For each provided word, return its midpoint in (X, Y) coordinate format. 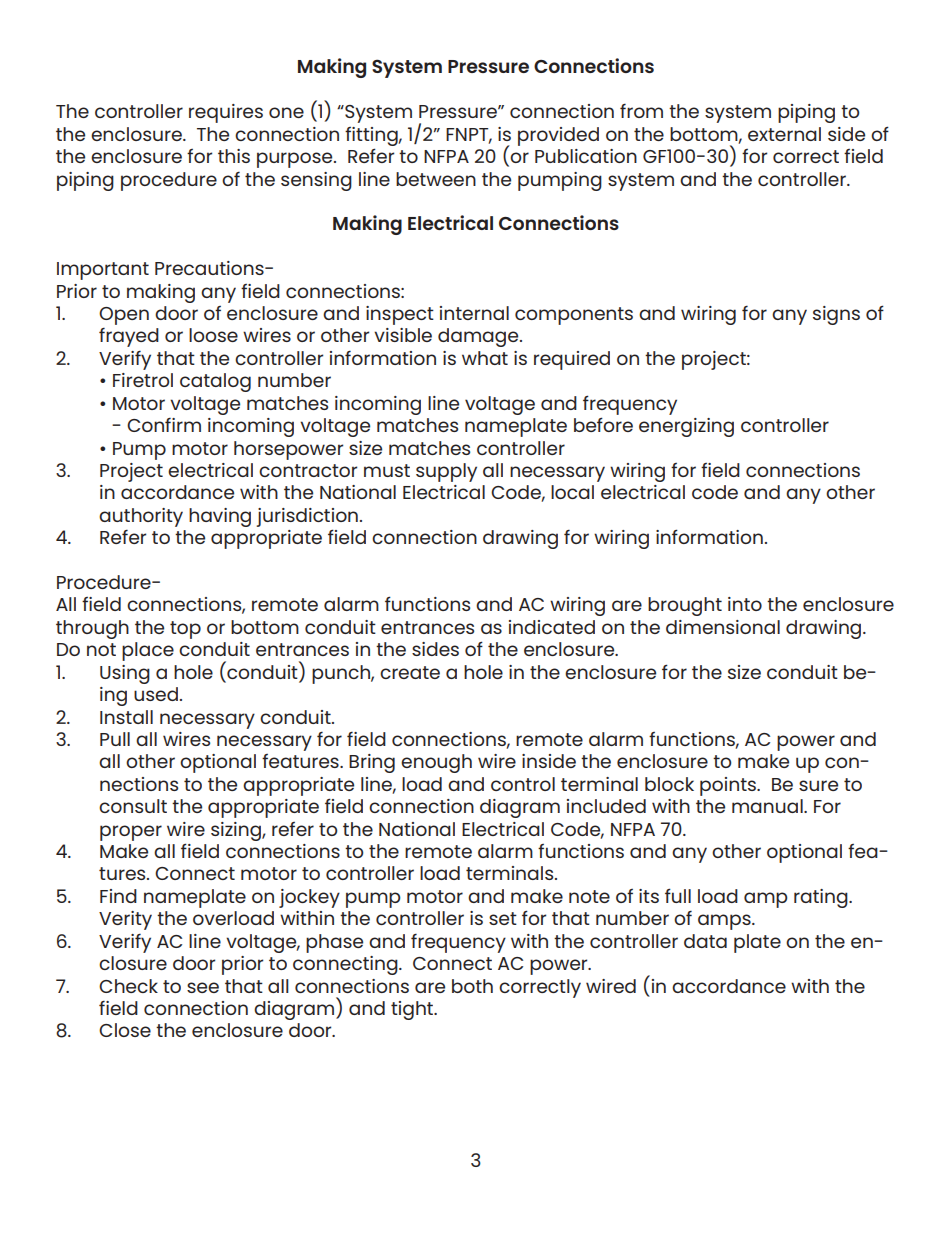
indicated (552, 627)
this (234, 156)
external (784, 134)
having (220, 517)
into (745, 604)
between (436, 179)
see (203, 987)
